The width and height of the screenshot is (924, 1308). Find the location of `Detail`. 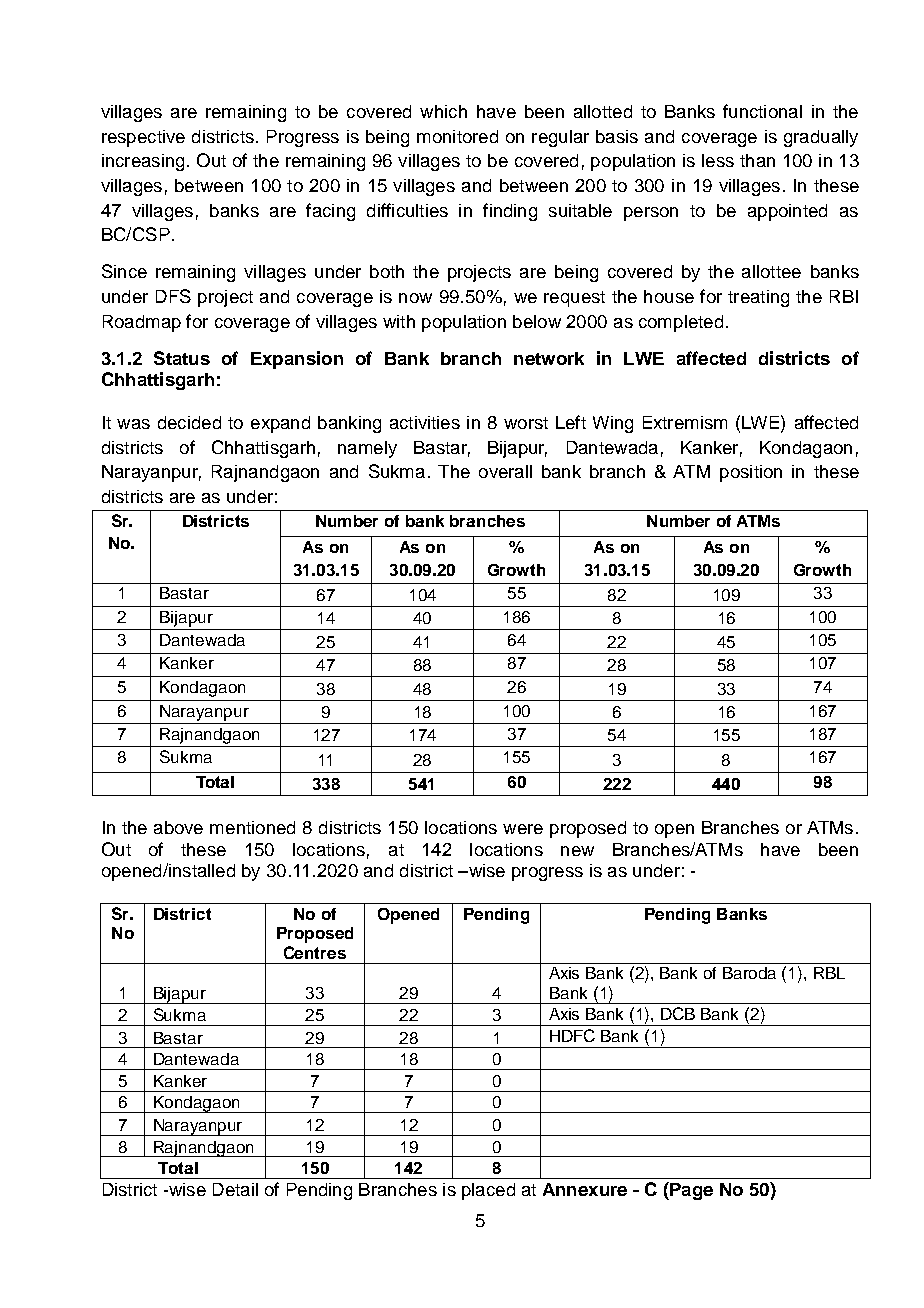

Detail is located at coordinates (235, 1189).
